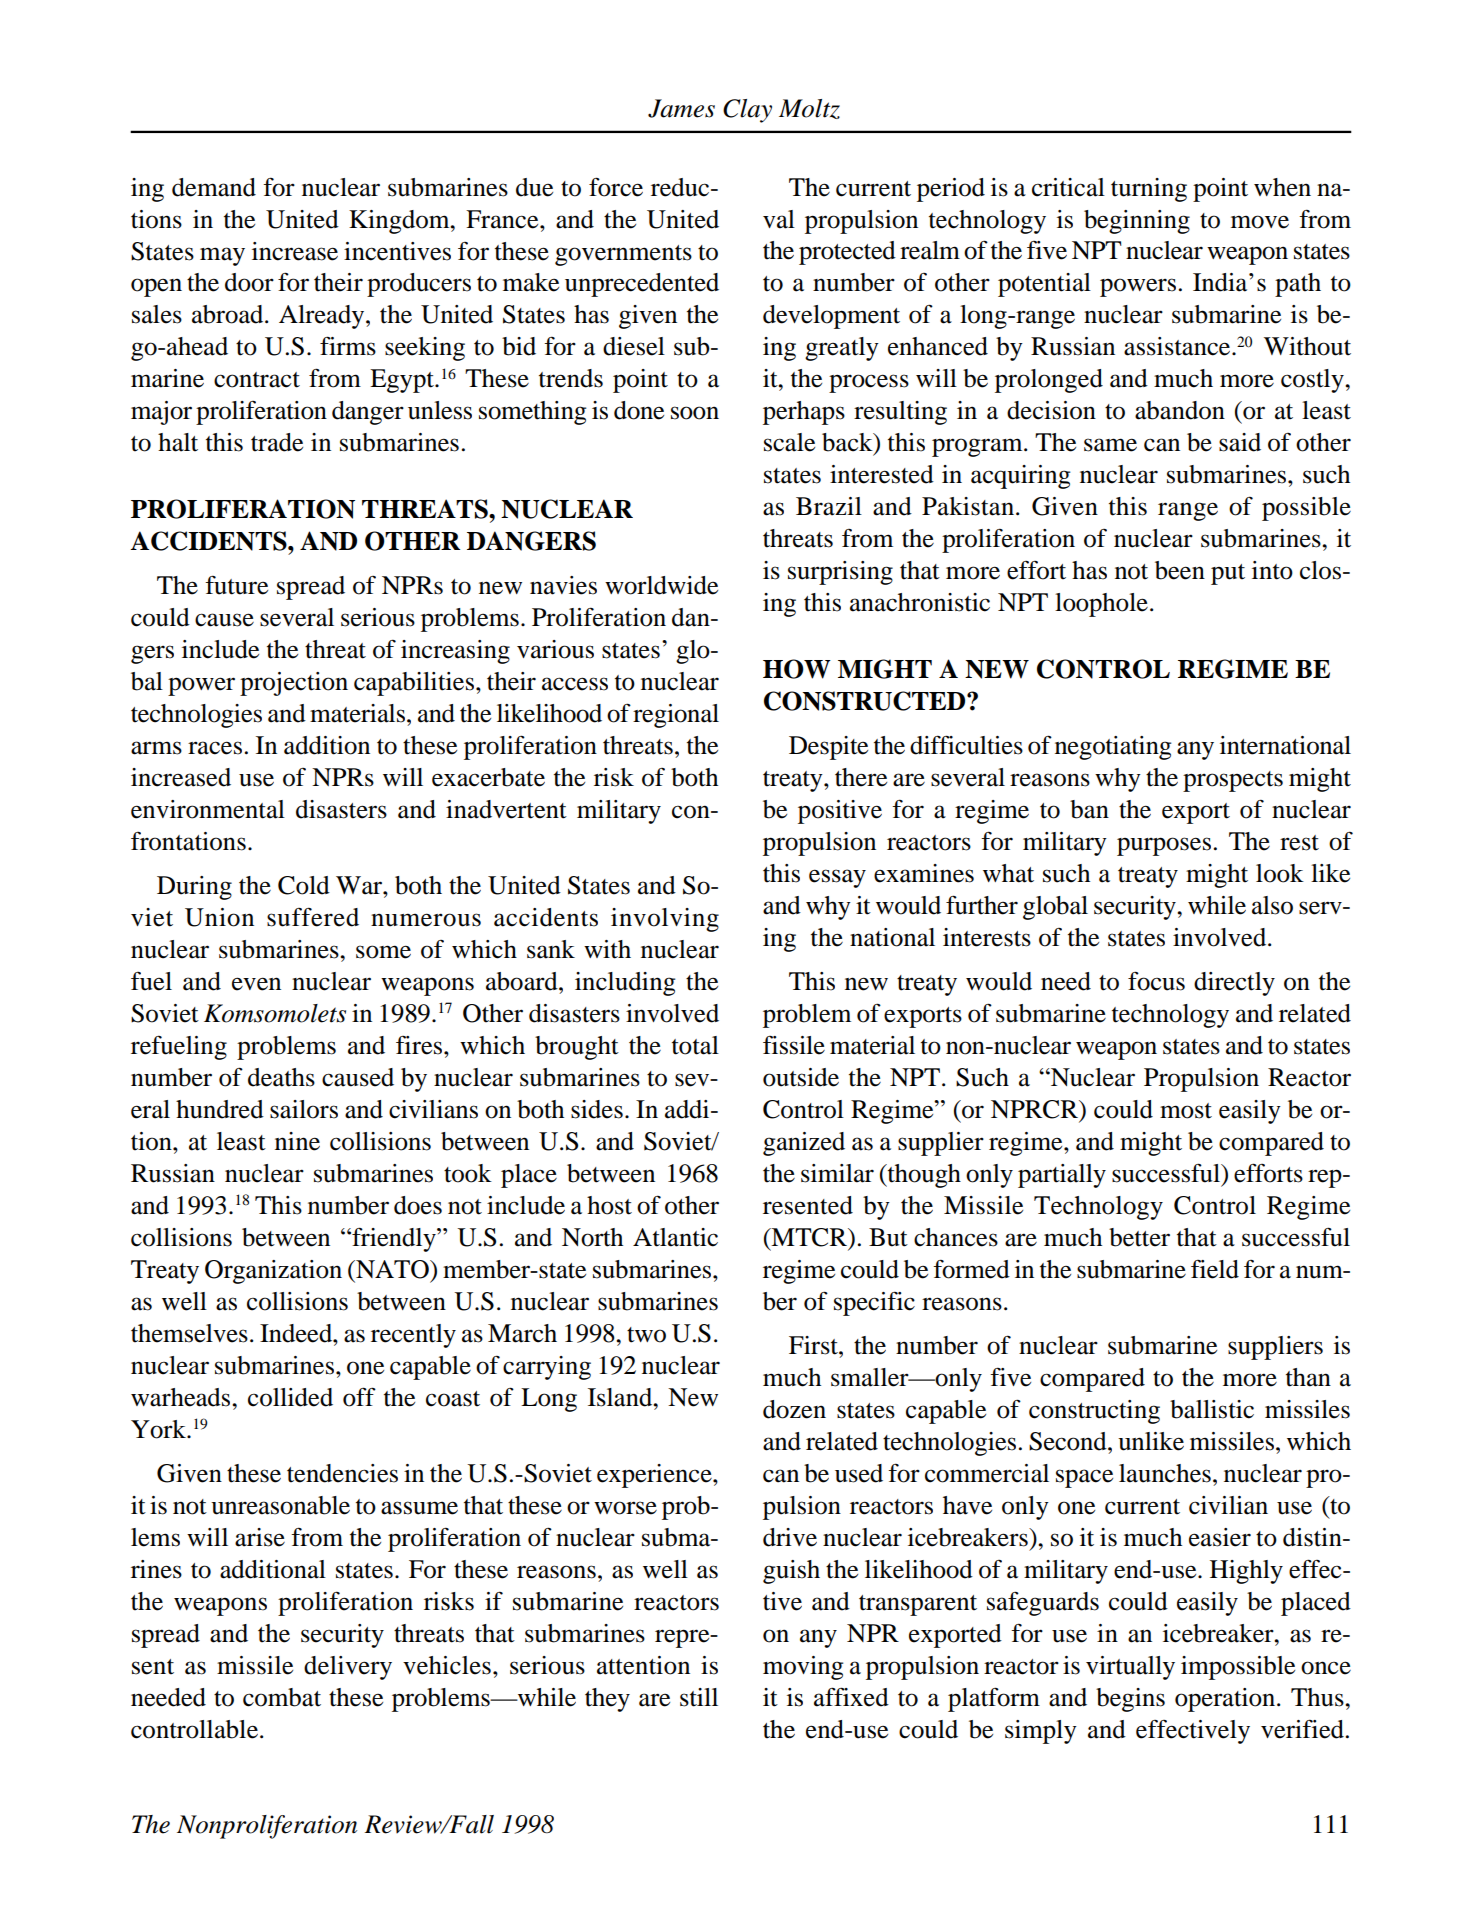 The image size is (1482, 1918). I want to click on also, so click(1272, 905).
